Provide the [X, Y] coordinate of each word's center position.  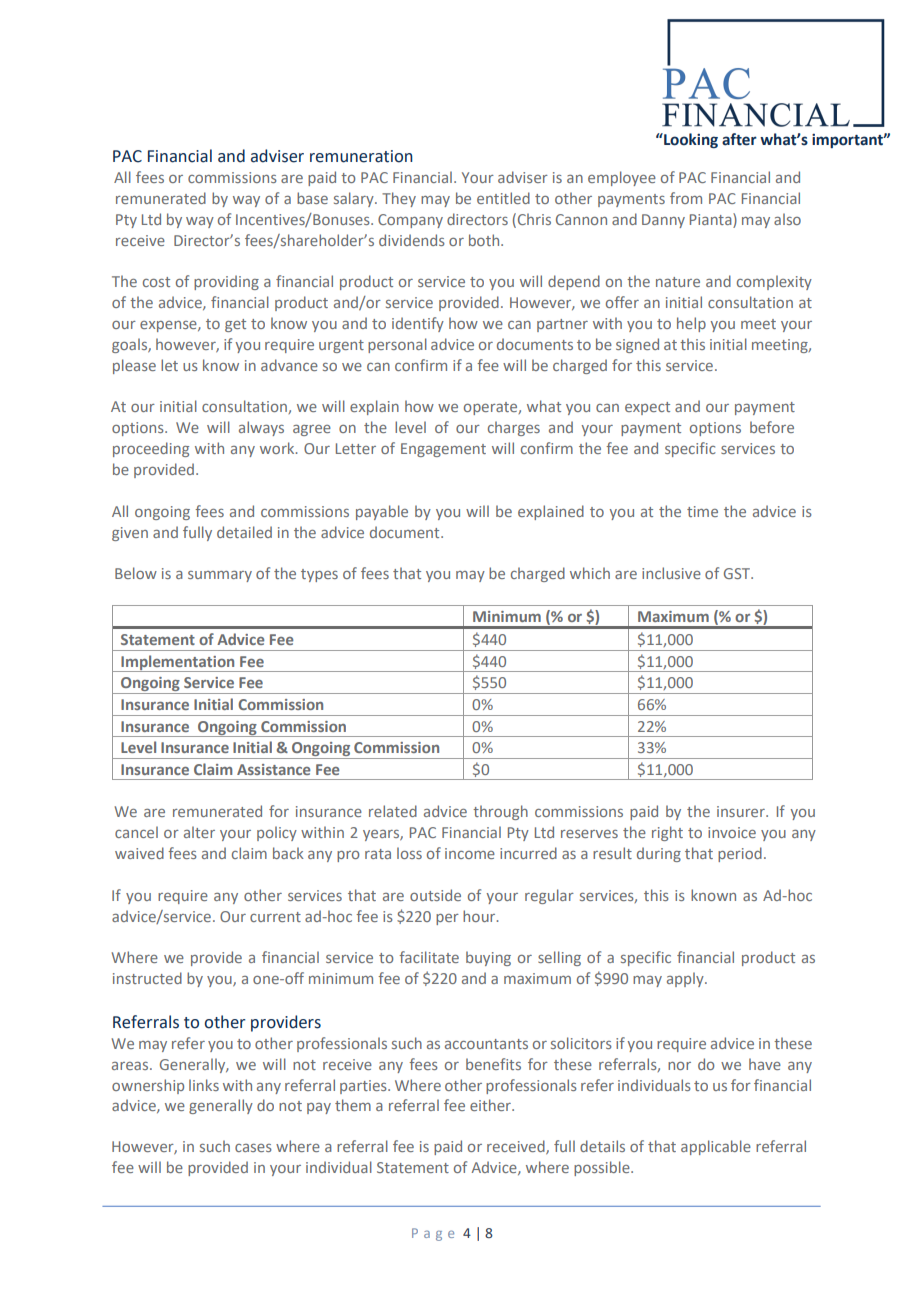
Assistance [274, 769]
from [686, 198]
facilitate [429, 957]
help [691, 324]
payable [382, 512]
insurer [742, 811]
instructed [147, 978]
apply [686, 979]
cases [253, 1148]
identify [418, 324]
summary [220, 576]
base [312, 198]
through [500, 812]
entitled [503, 198]
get [235, 325]
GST [738, 573]
